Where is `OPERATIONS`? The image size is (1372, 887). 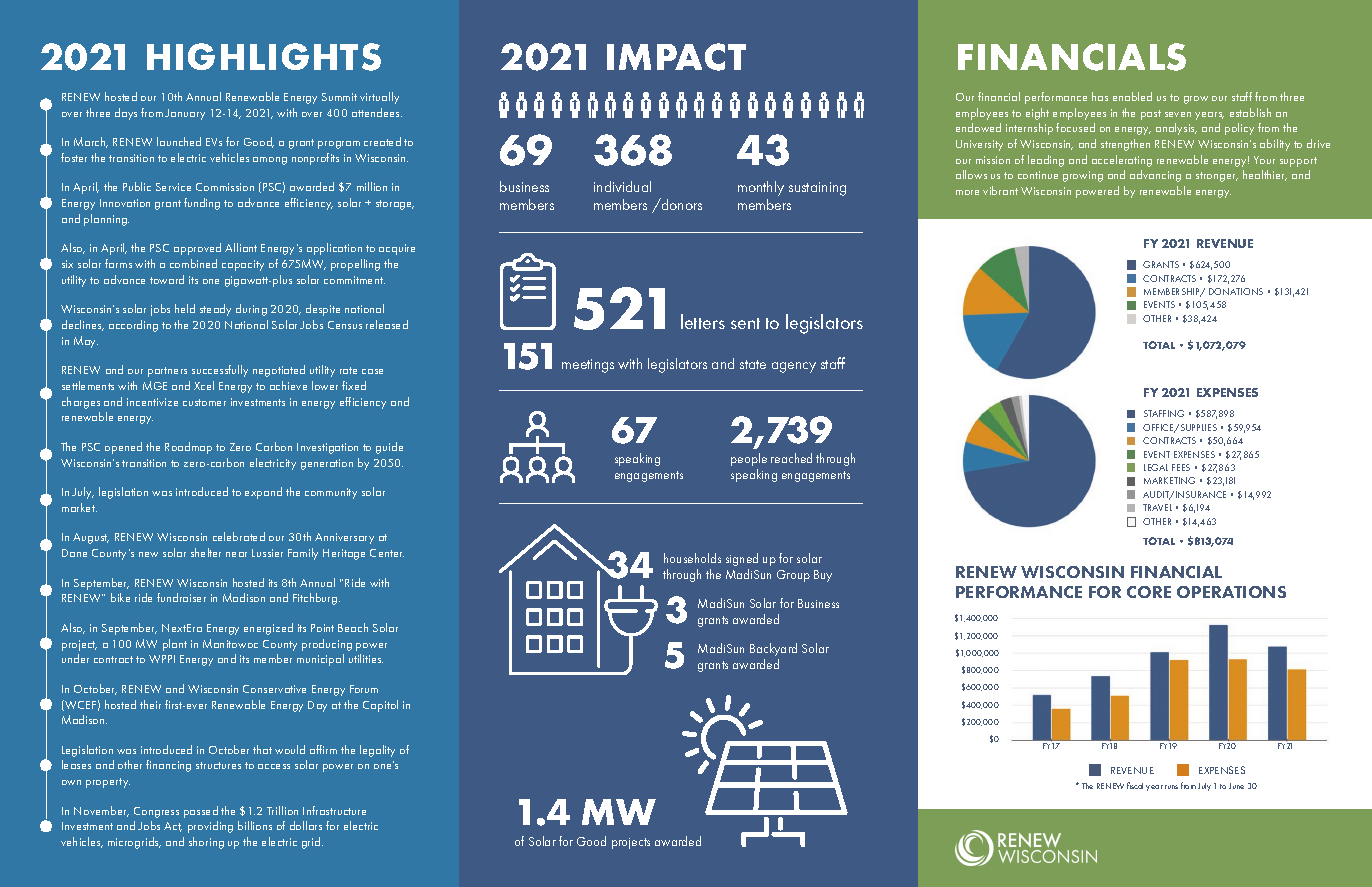 OPERATIONS is located at coordinates (1231, 592).
